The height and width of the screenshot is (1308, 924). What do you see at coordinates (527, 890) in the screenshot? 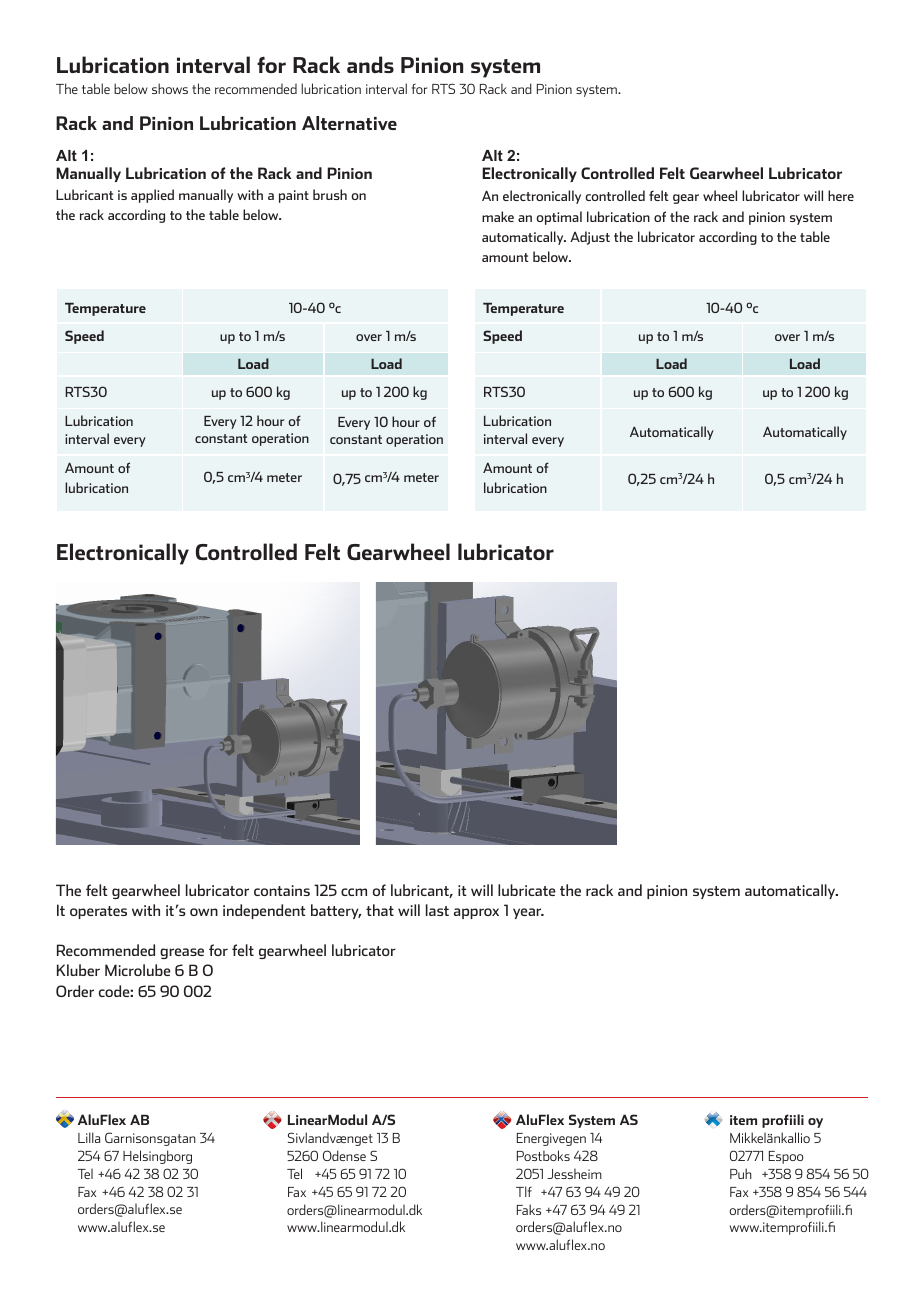
I see `lubricate` at bounding box center [527, 890].
